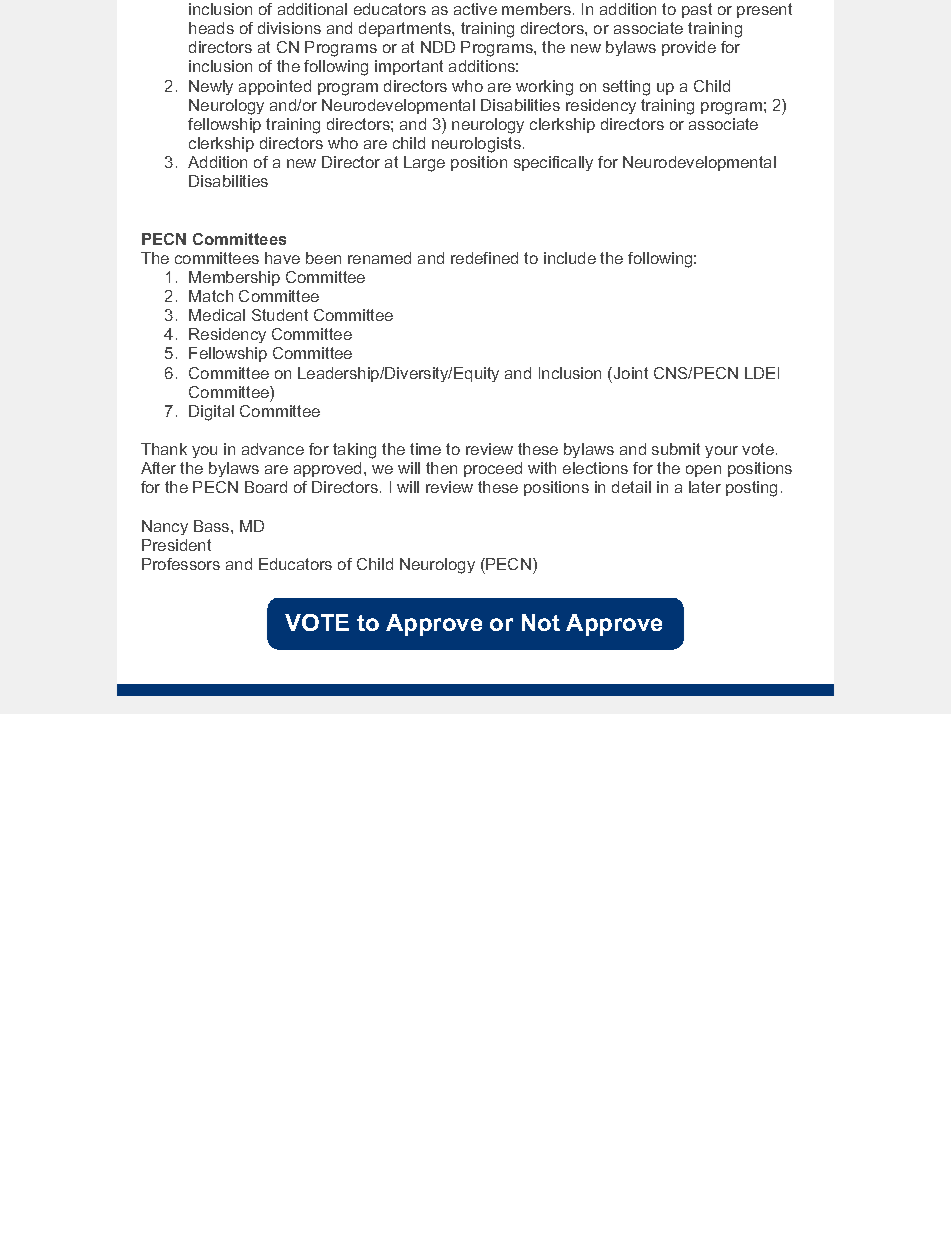 This screenshot has height=1233, width=952. Describe the element at coordinates (425, 449) in the screenshot. I see `time` at that location.
